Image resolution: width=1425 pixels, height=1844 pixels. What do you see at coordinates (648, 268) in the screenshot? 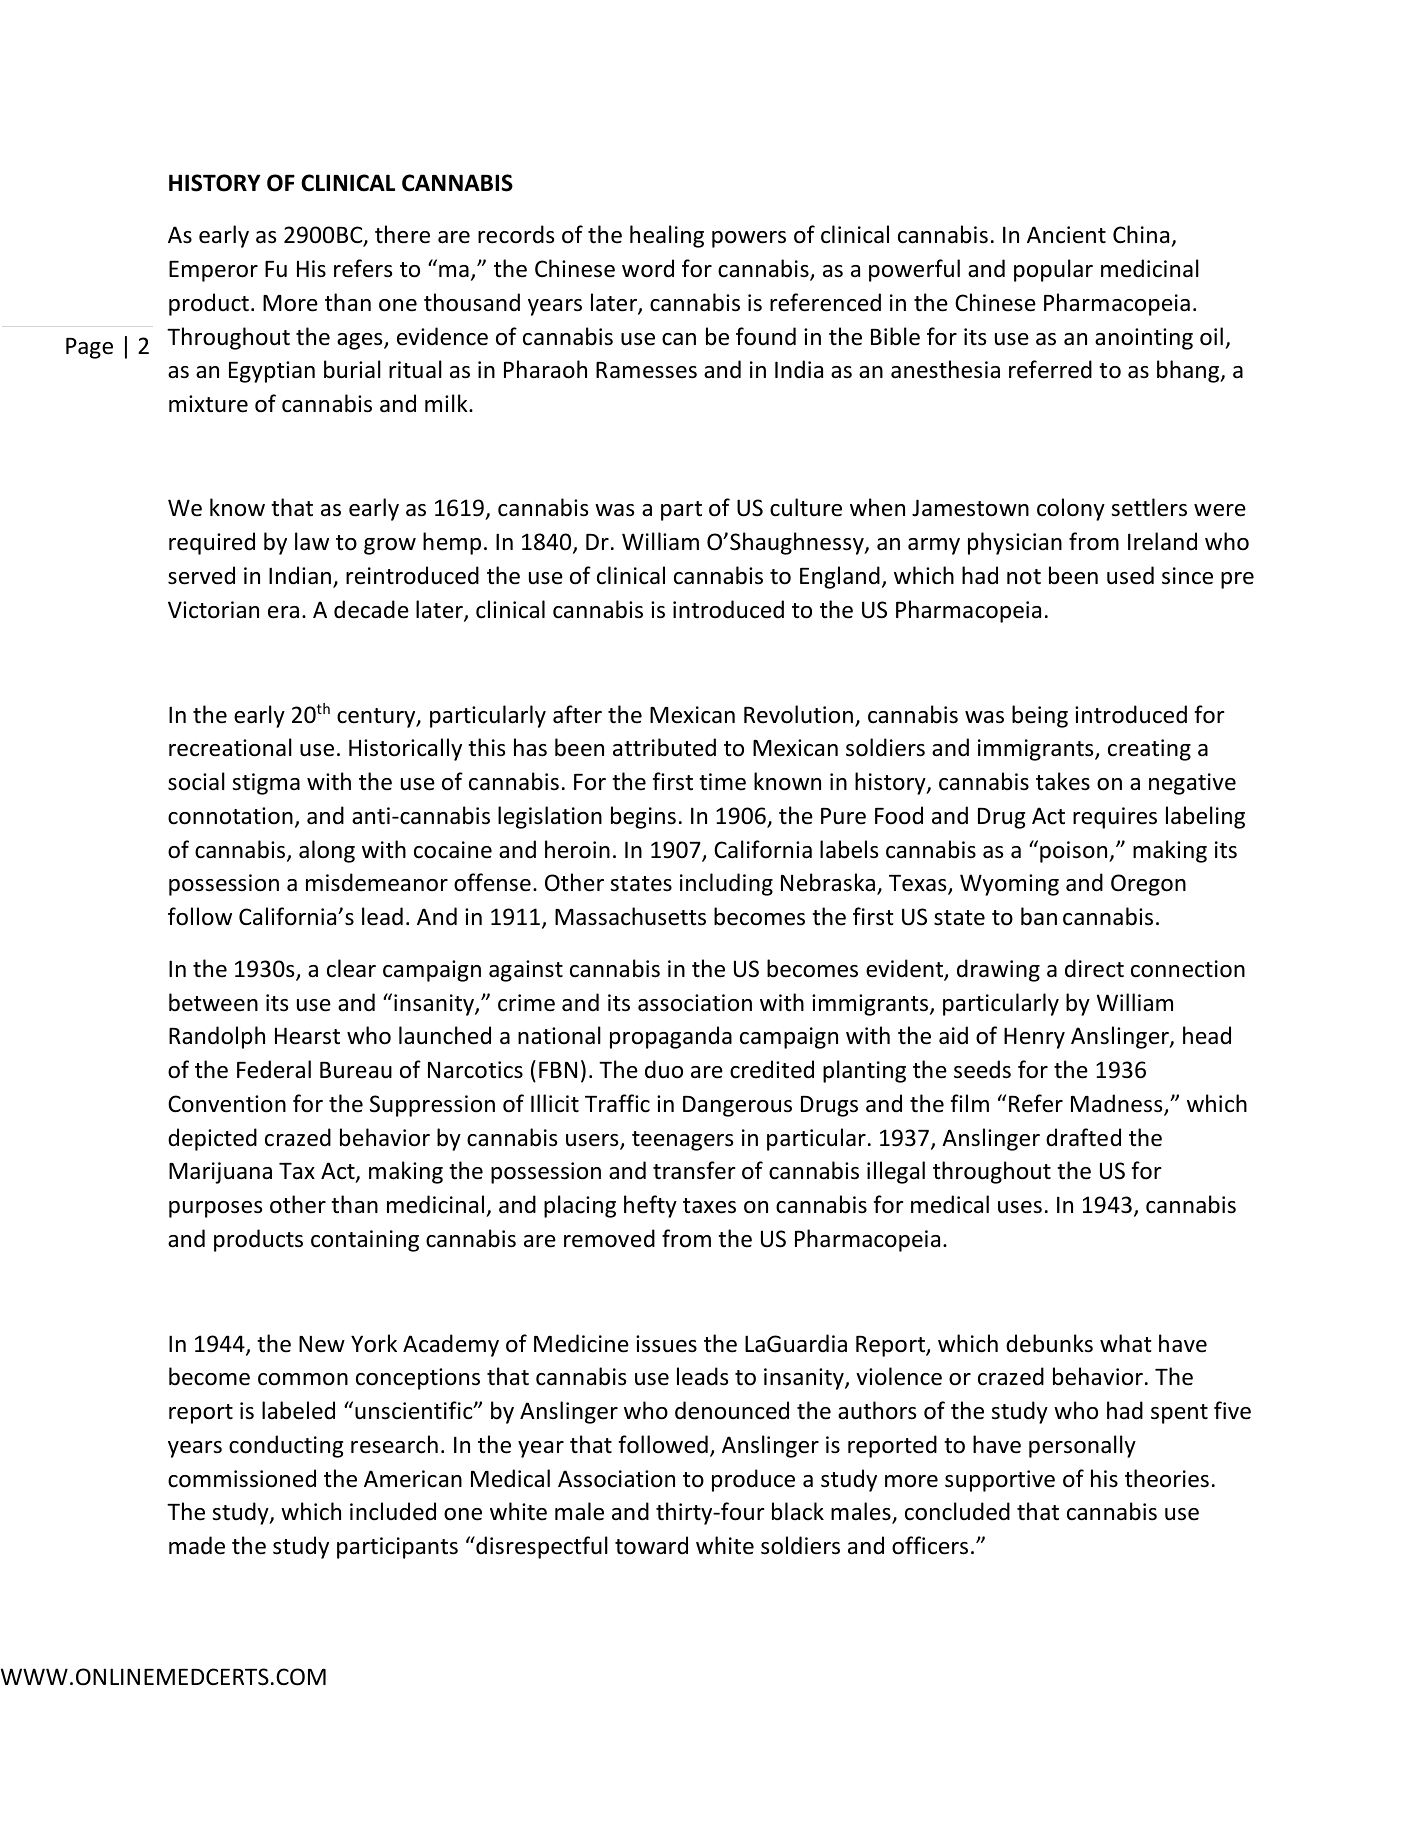
I see `word` at bounding box center [648, 268].
